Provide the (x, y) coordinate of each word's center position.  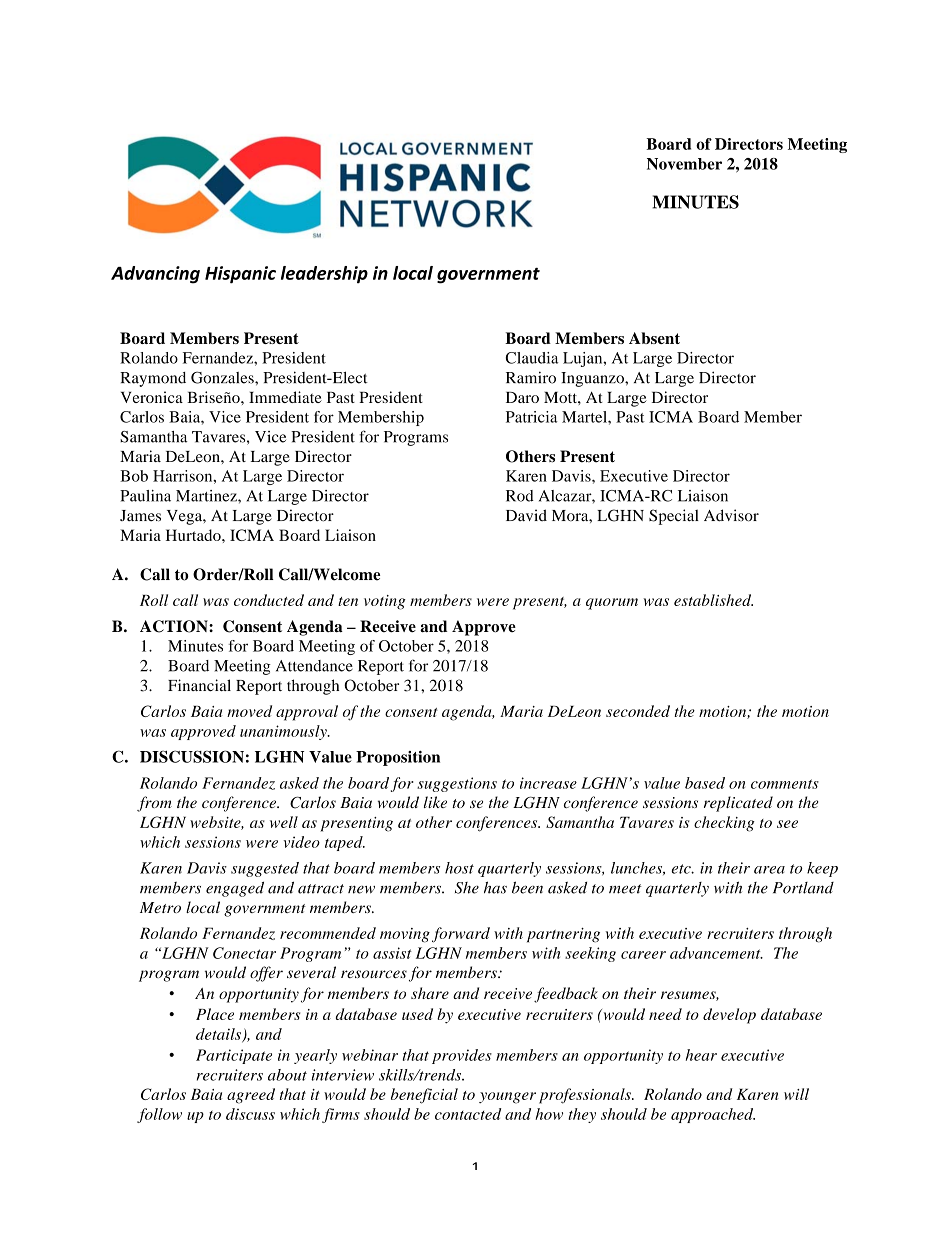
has (495, 887)
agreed (251, 1096)
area (769, 870)
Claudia (532, 358)
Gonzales (223, 377)
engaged (235, 889)
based (705, 783)
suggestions (457, 784)
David (526, 515)
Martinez (207, 496)
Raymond (153, 379)
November (684, 164)
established (713, 600)
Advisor (731, 515)
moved (249, 711)
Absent (654, 338)
